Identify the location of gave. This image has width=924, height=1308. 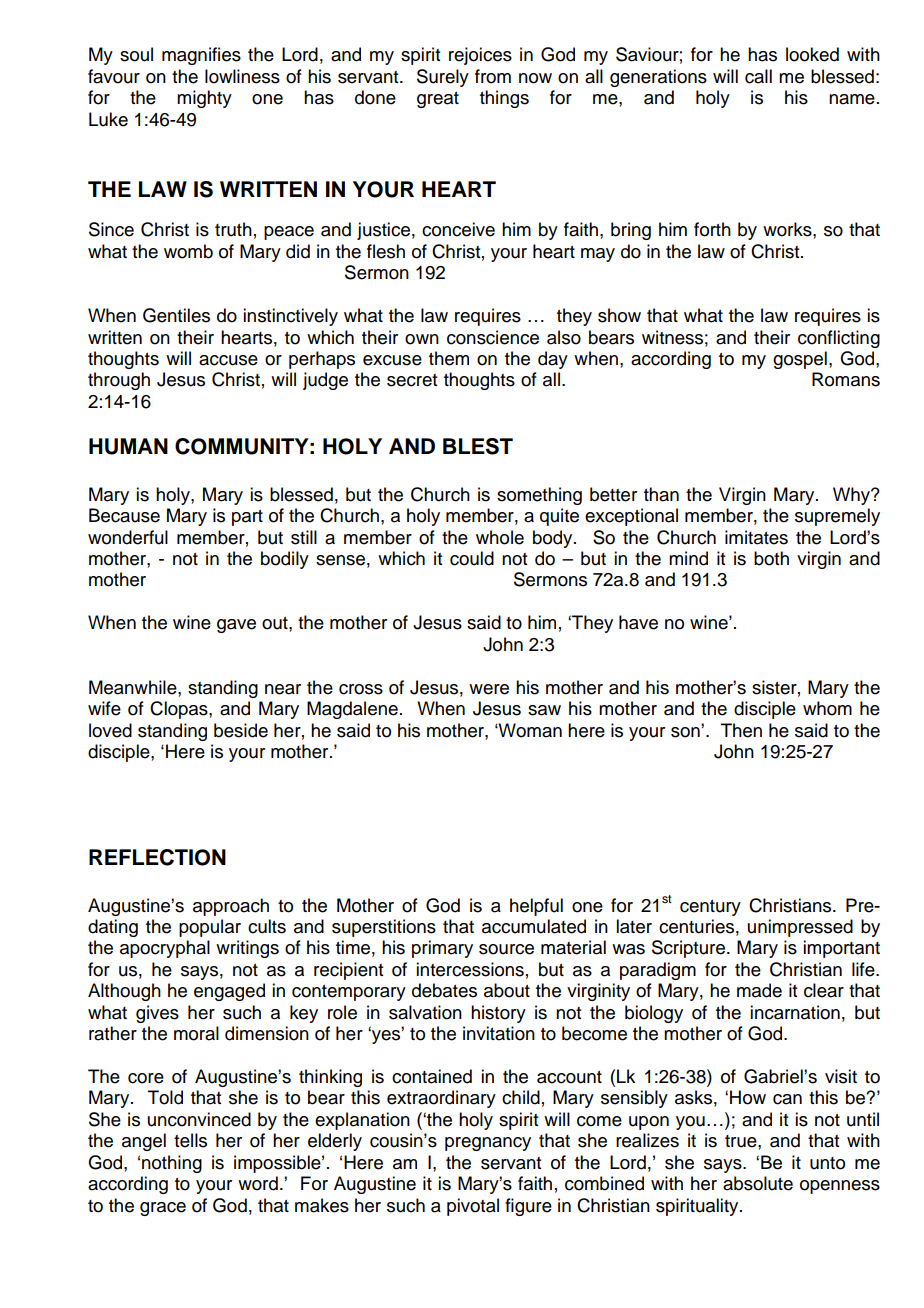
(236, 626).
